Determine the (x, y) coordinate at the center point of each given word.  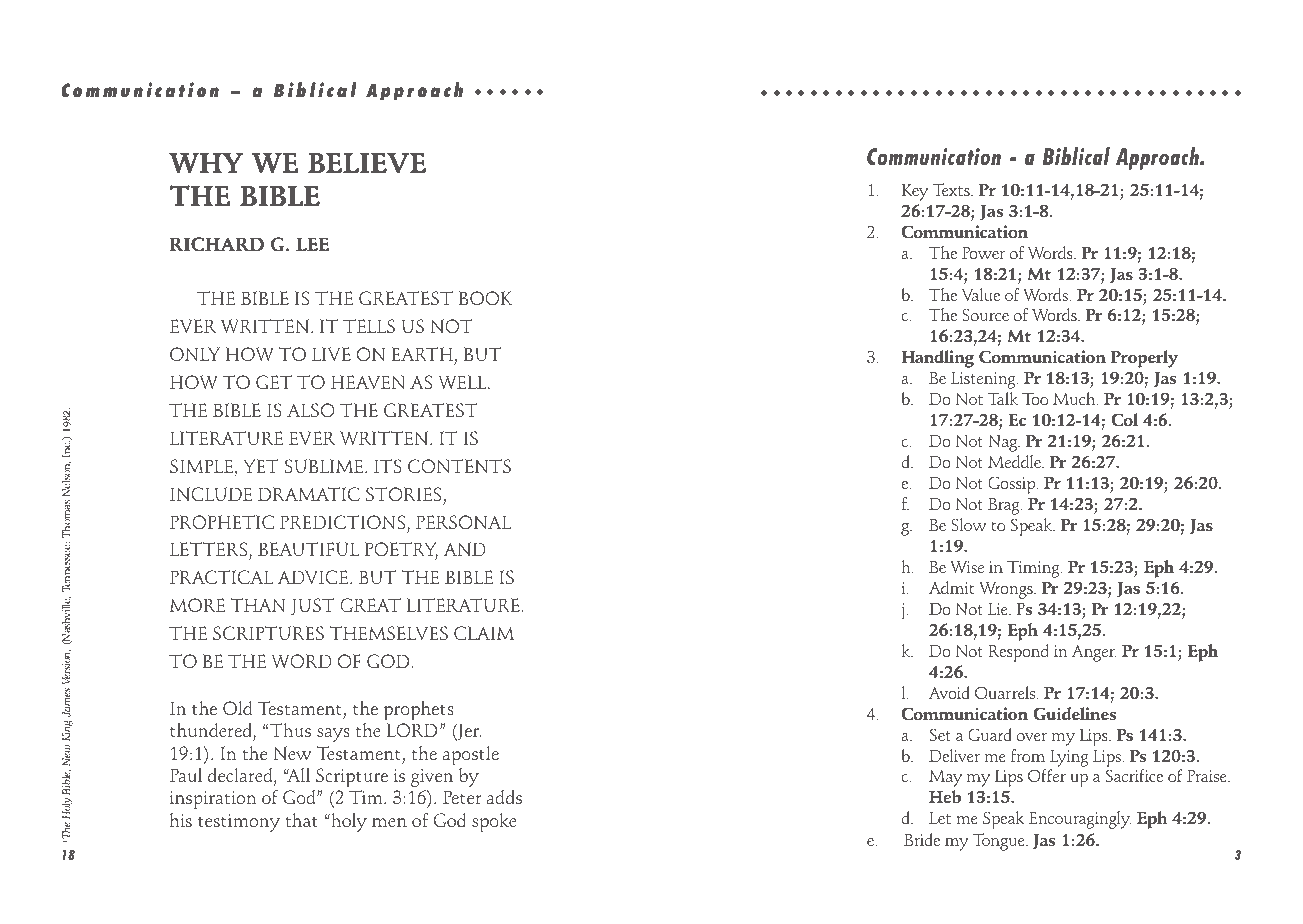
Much (1075, 398)
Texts (952, 189)
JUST (313, 606)
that (301, 820)
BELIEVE (367, 163)
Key (915, 192)
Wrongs (1007, 590)
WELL (463, 382)
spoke (494, 822)
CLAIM (484, 633)
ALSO (310, 410)
